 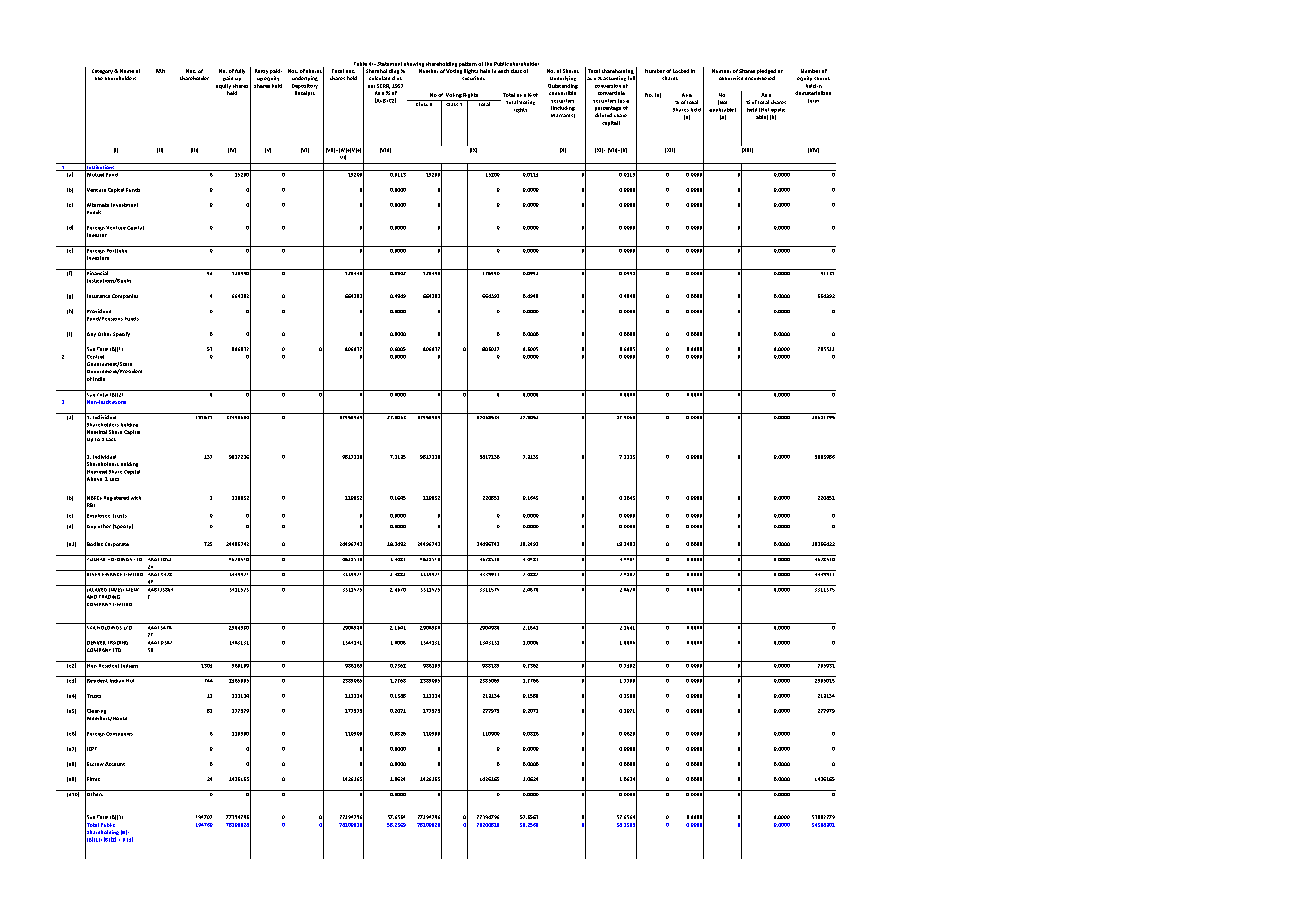 I want to click on Name, so click(x=127, y=71).
